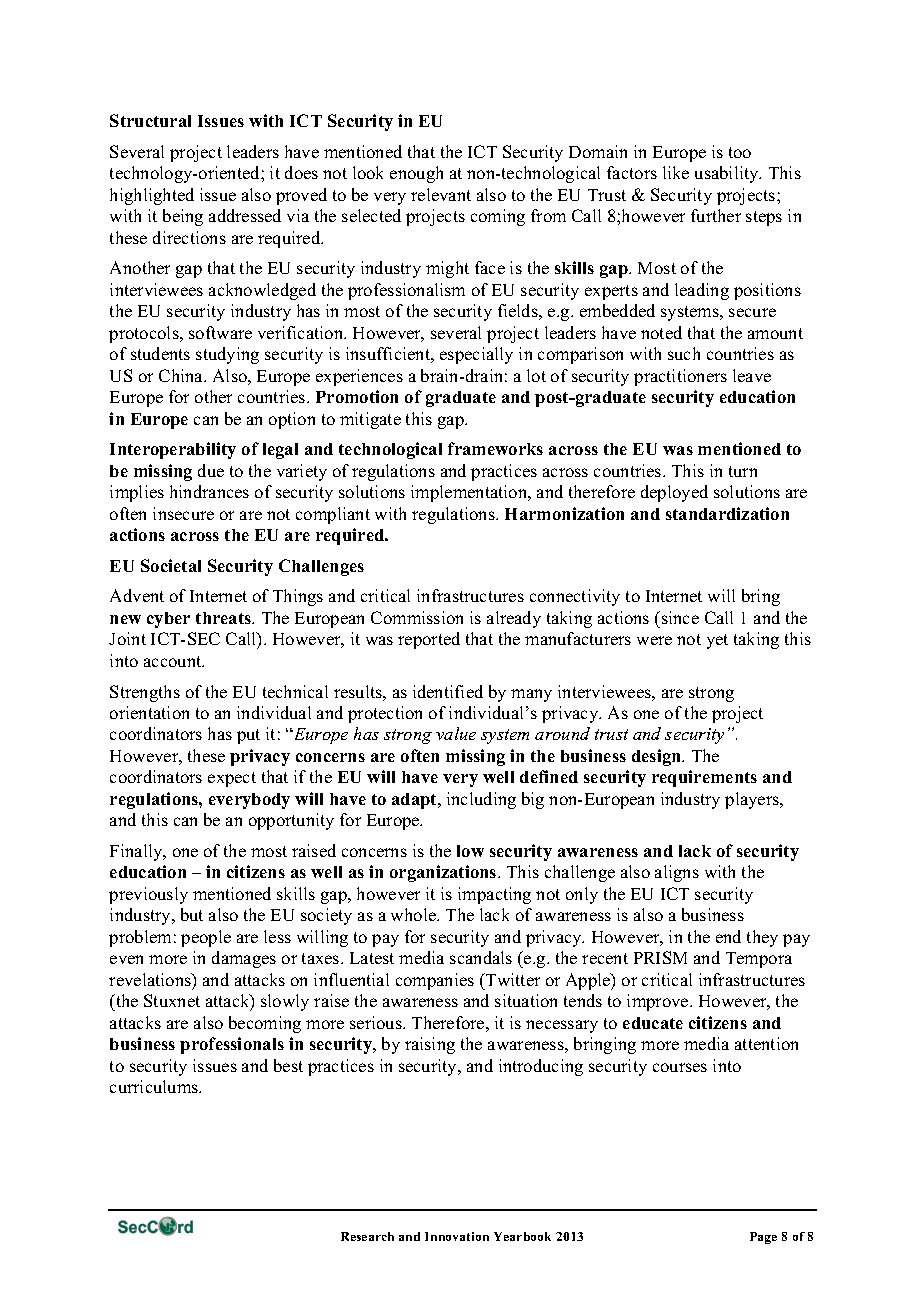  Describe the element at coordinates (150, 120) in the document. I see `Structural` at that location.
